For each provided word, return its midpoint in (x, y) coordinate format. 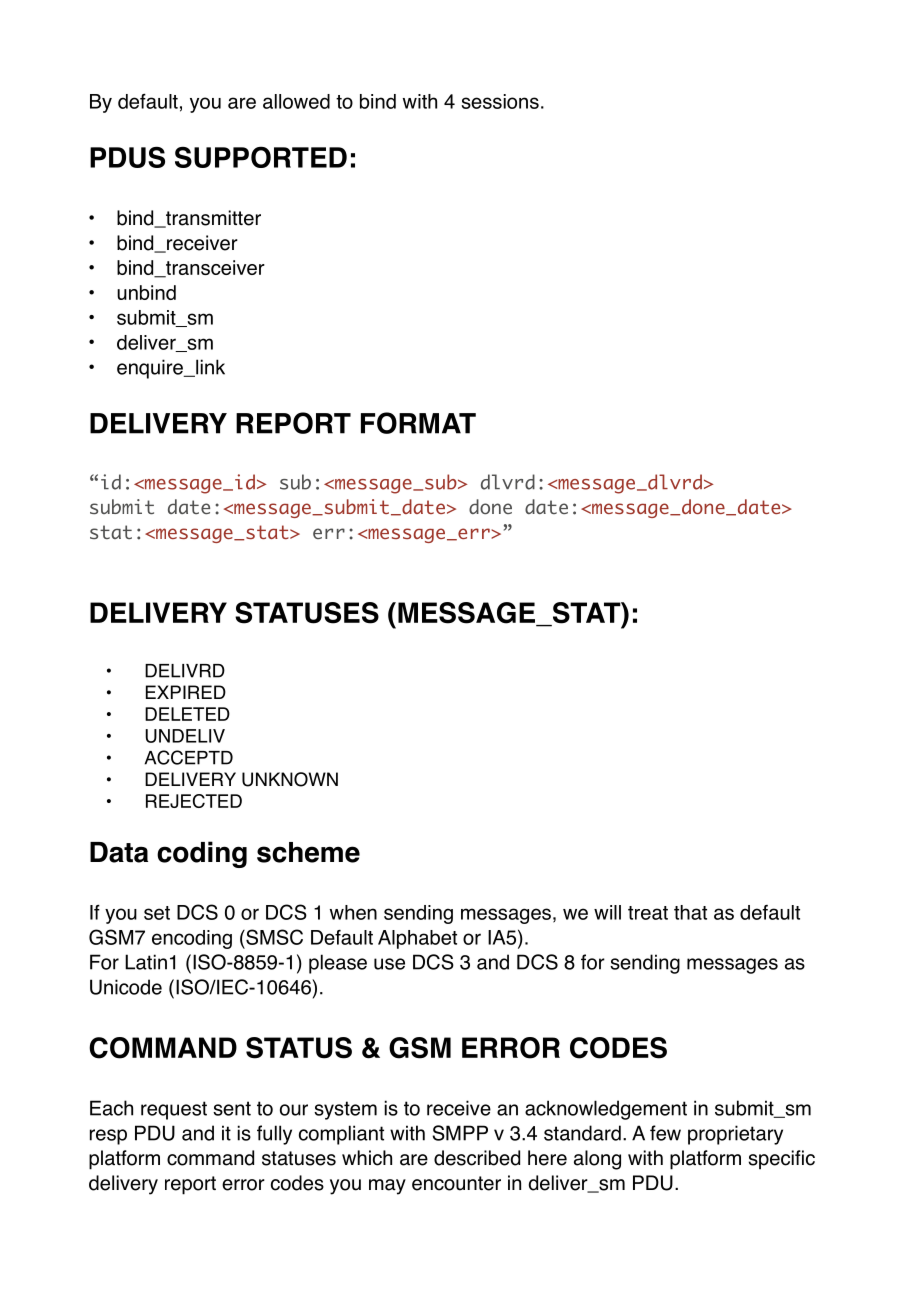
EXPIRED (186, 692)
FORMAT (418, 423)
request (174, 1110)
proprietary (735, 1135)
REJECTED (194, 801)
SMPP (460, 1133)
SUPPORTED (261, 157)
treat (648, 913)
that (690, 912)
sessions (500, 101)
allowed (296, 101)
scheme (308, 852)
